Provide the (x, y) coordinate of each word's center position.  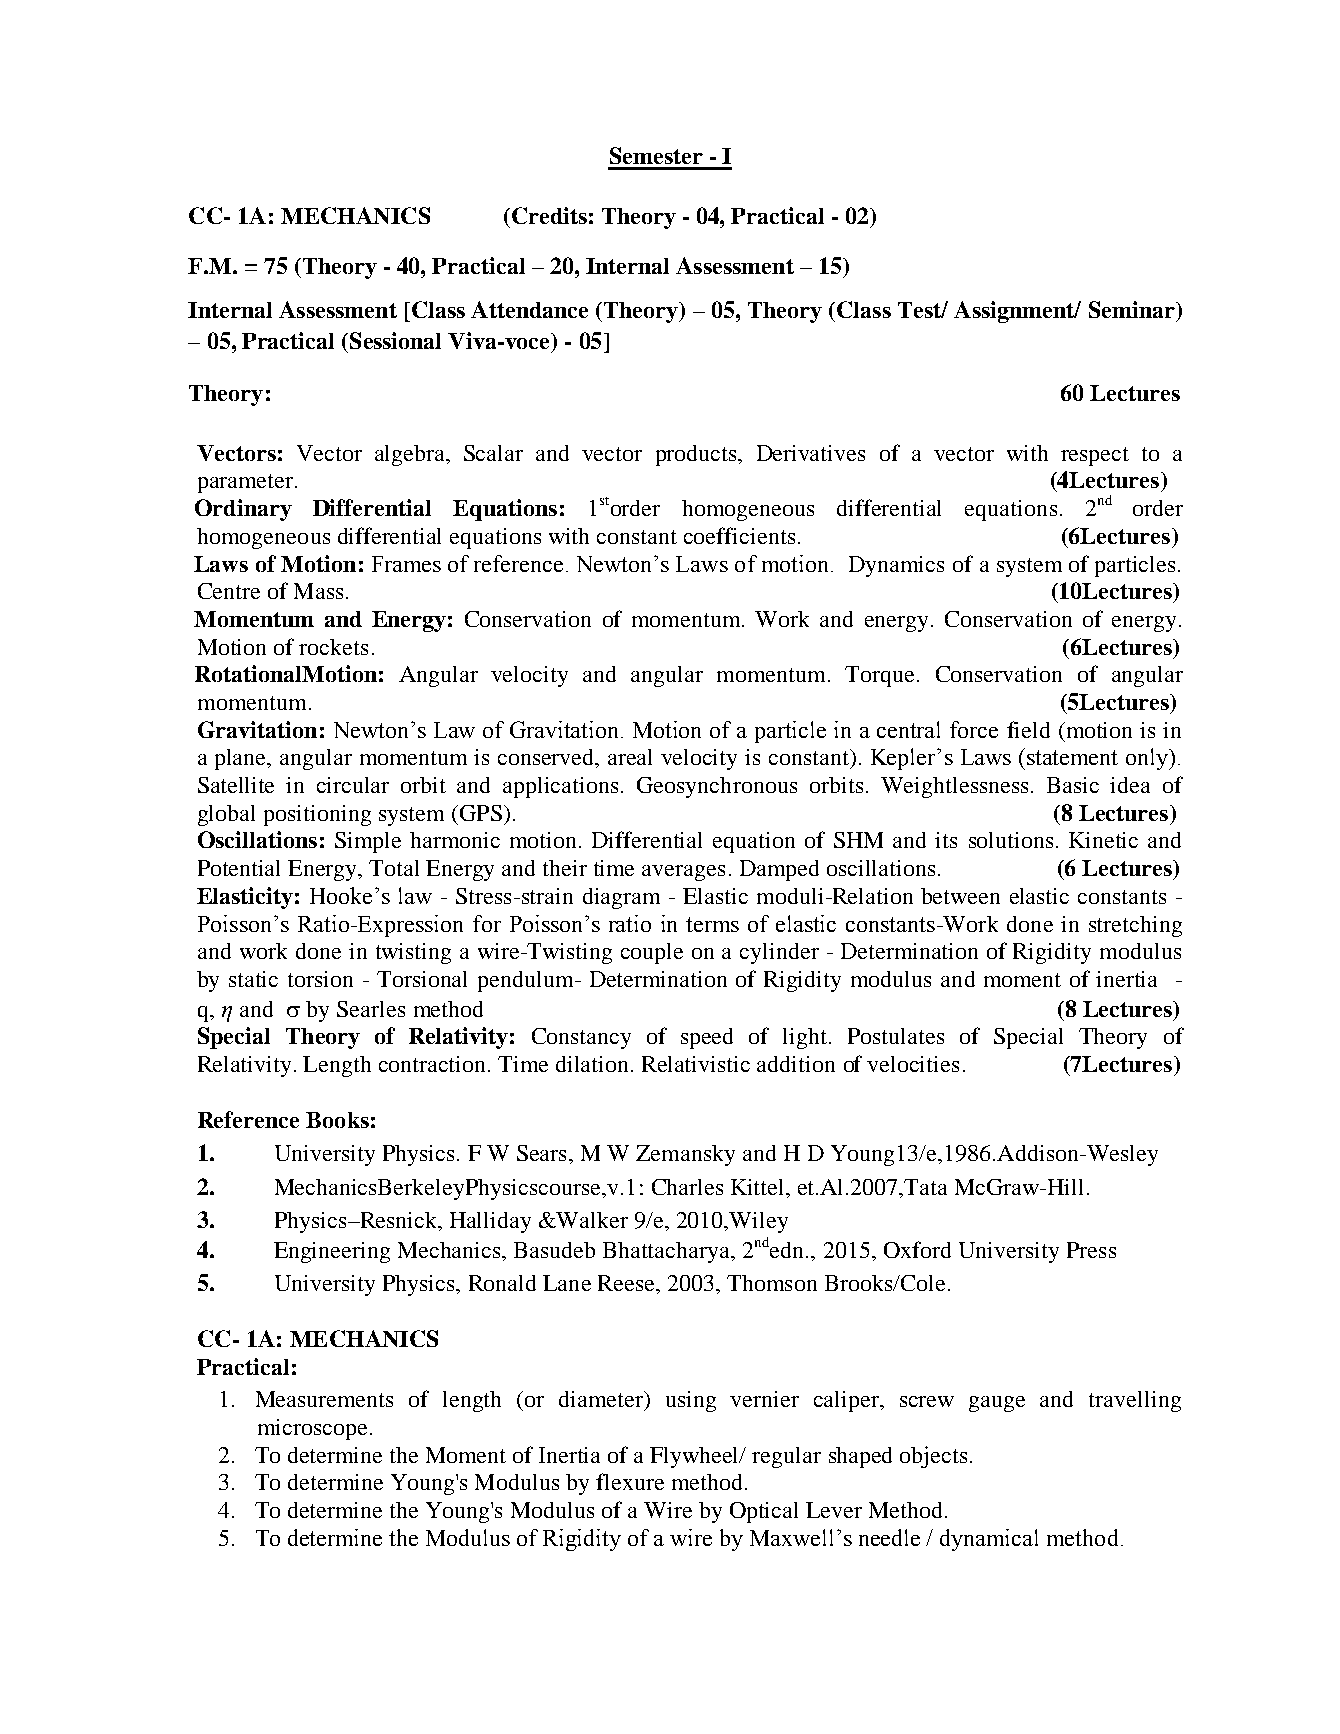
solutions (1011, 840)
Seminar (1133, 309)
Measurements (324, 1399)
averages (683, 873)
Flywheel (696, 1457)
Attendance (529, 309)
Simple (368, 842)
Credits (549, 215)
